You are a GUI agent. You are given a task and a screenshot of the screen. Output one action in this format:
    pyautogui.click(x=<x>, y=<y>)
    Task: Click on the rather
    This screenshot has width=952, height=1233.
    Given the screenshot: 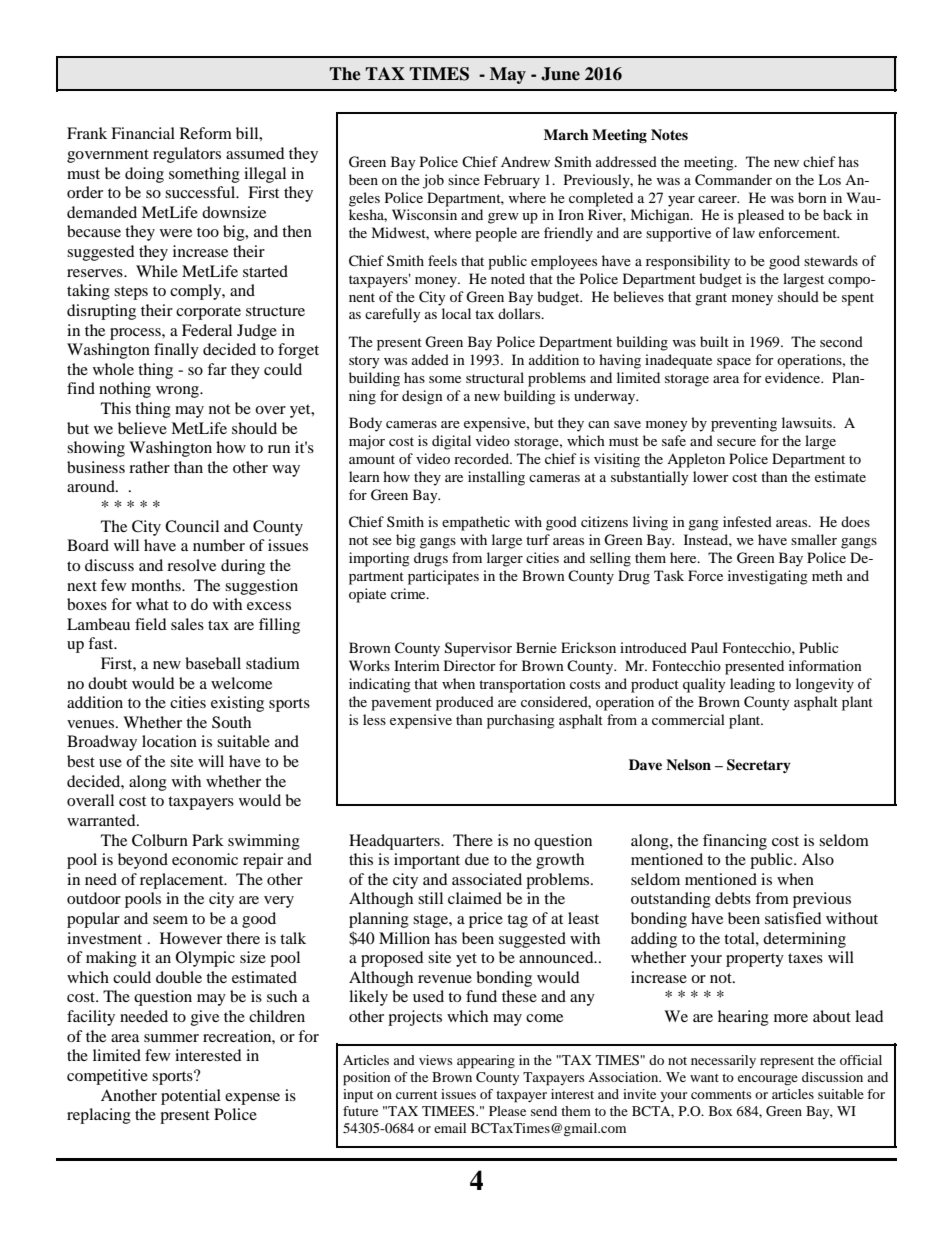 What is the action you would take?
    pyautogui.click(x=149, y=467)
